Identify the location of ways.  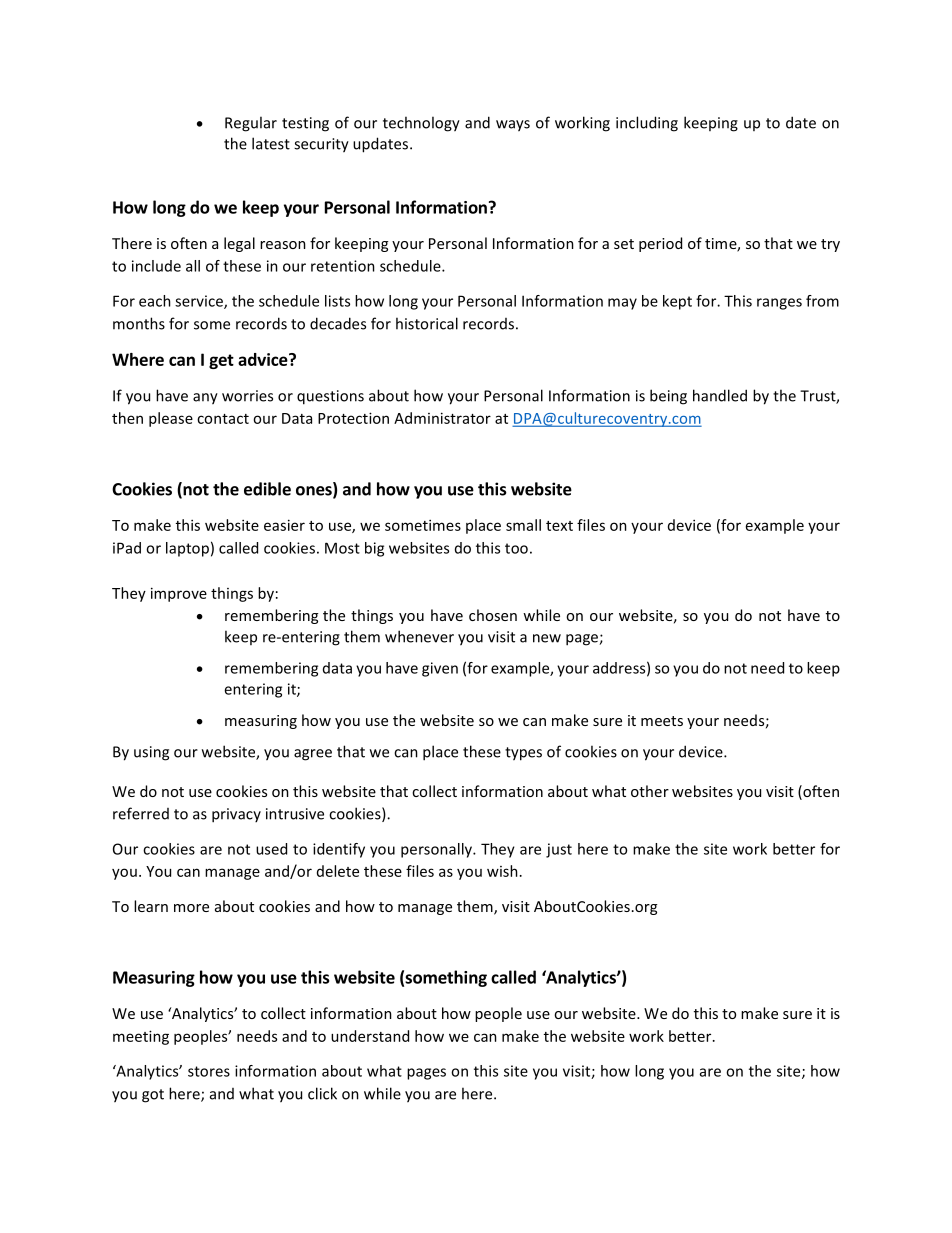
(513, 126).
